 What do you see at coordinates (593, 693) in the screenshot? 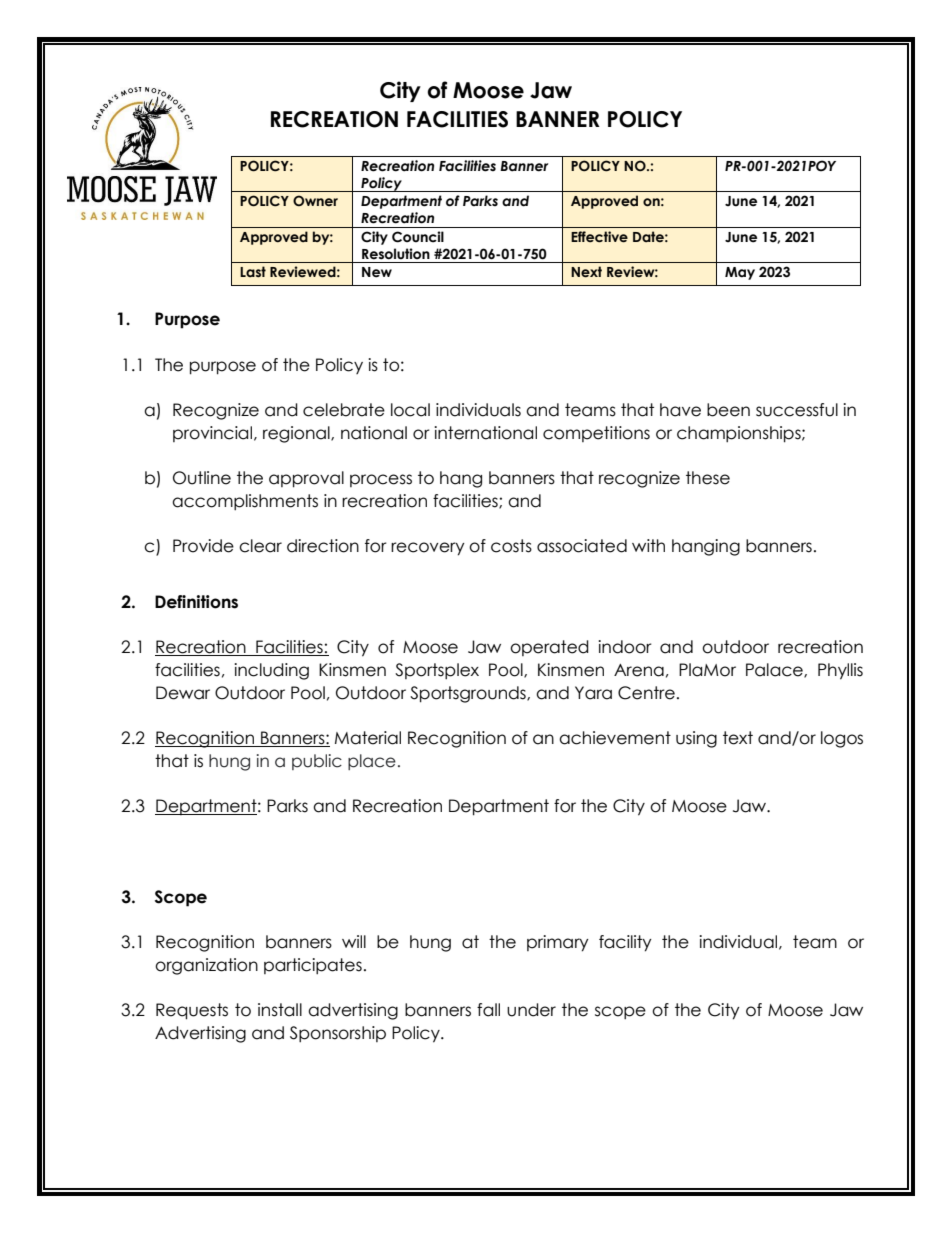
I see `Yara` at bounding box center [593, 693].
